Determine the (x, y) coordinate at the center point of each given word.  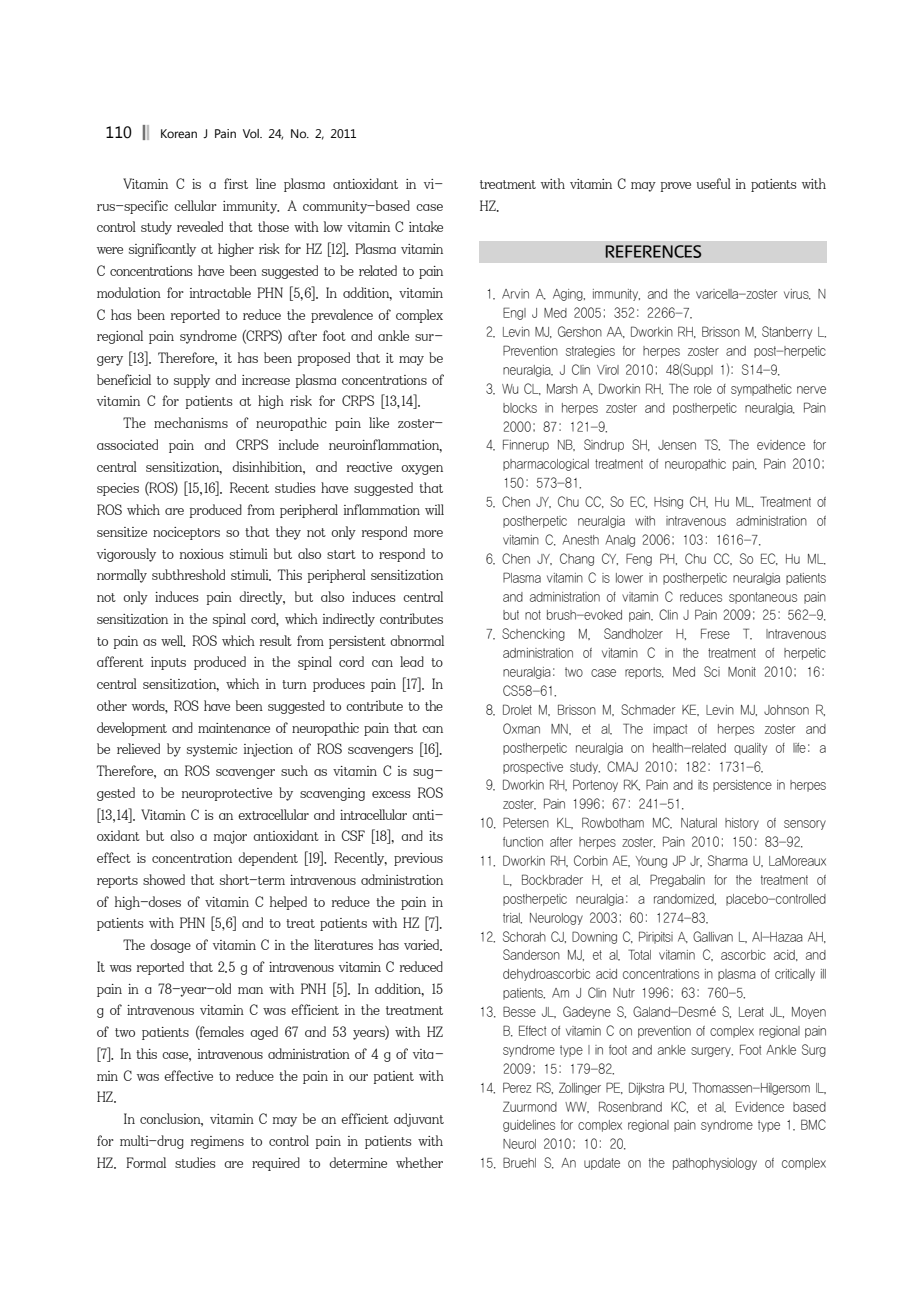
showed (164, 879)
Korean (179, 133)
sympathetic (761, 390)
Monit (742, 672)
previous (418, 859)
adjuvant (419, 1120)
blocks (520, 408)
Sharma (728, 860)
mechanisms (191, 422)
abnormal (417, 640)
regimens (217, 1142)
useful (714, 183)
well (173, 641)
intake (426, 226)
